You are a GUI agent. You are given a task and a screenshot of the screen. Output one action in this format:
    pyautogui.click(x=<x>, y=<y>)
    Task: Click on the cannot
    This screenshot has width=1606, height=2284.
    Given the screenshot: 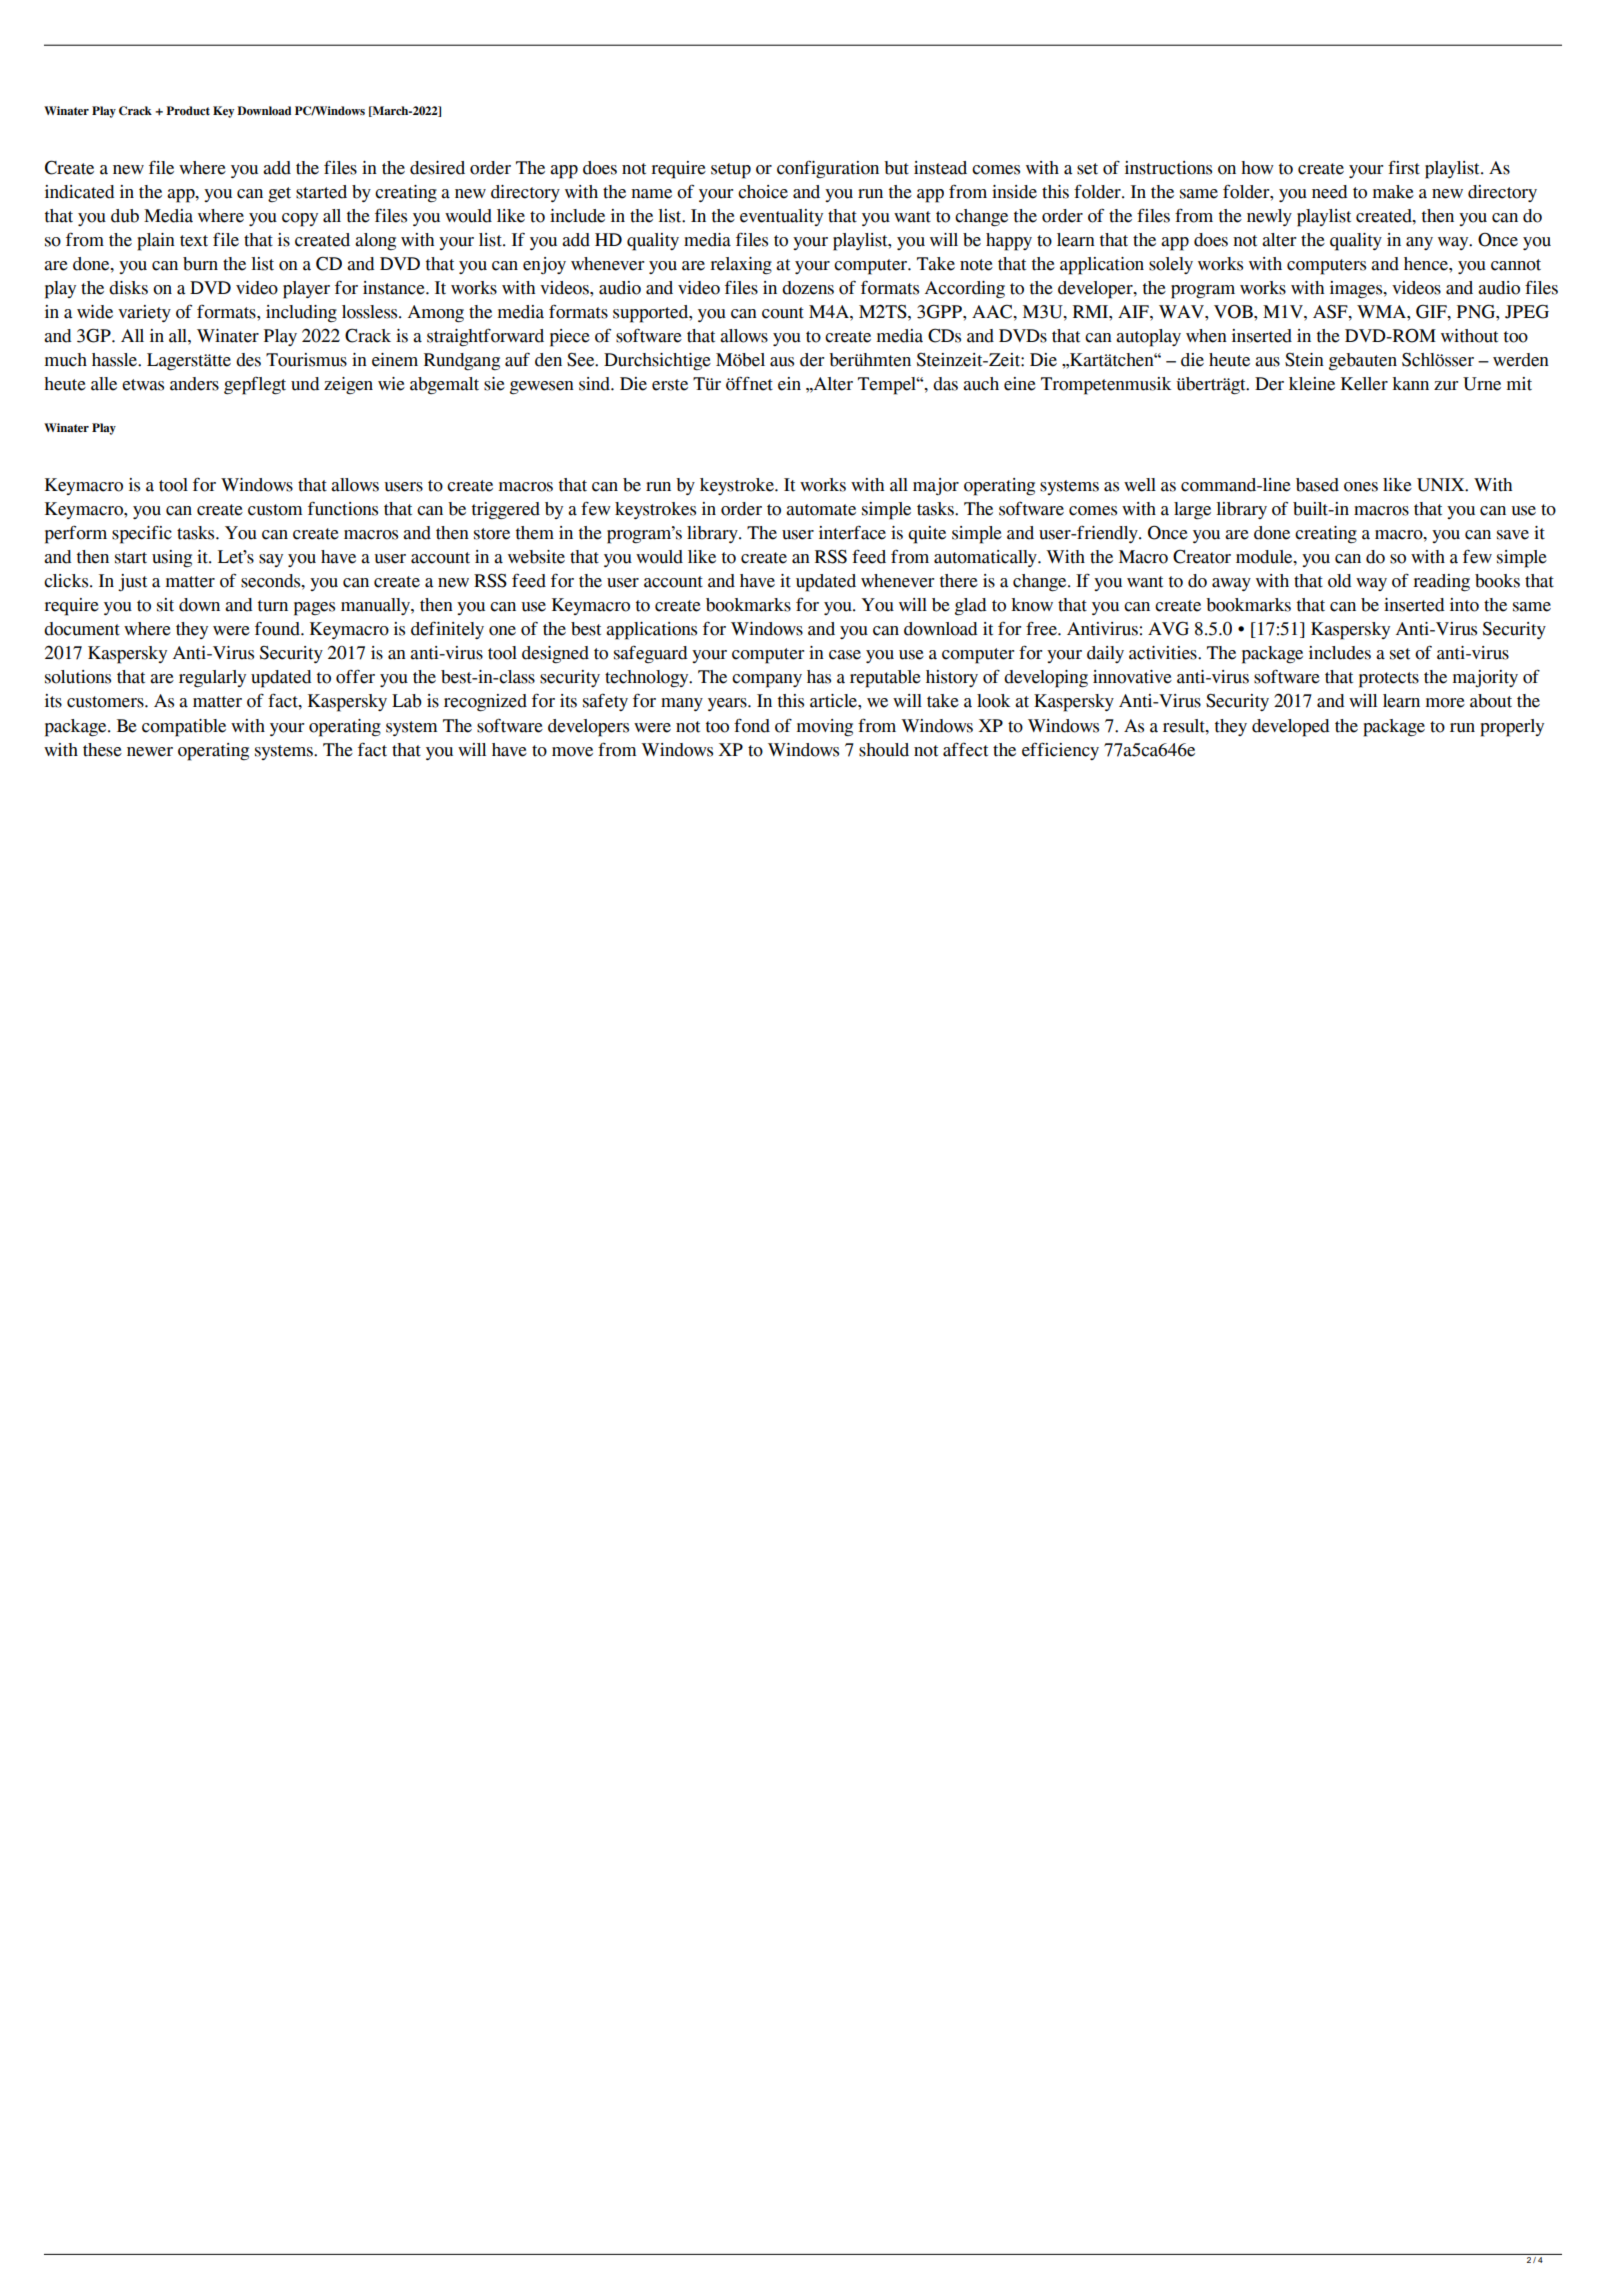 What is the action you would take?
    pyautogui.click(x=1516, y=265)
